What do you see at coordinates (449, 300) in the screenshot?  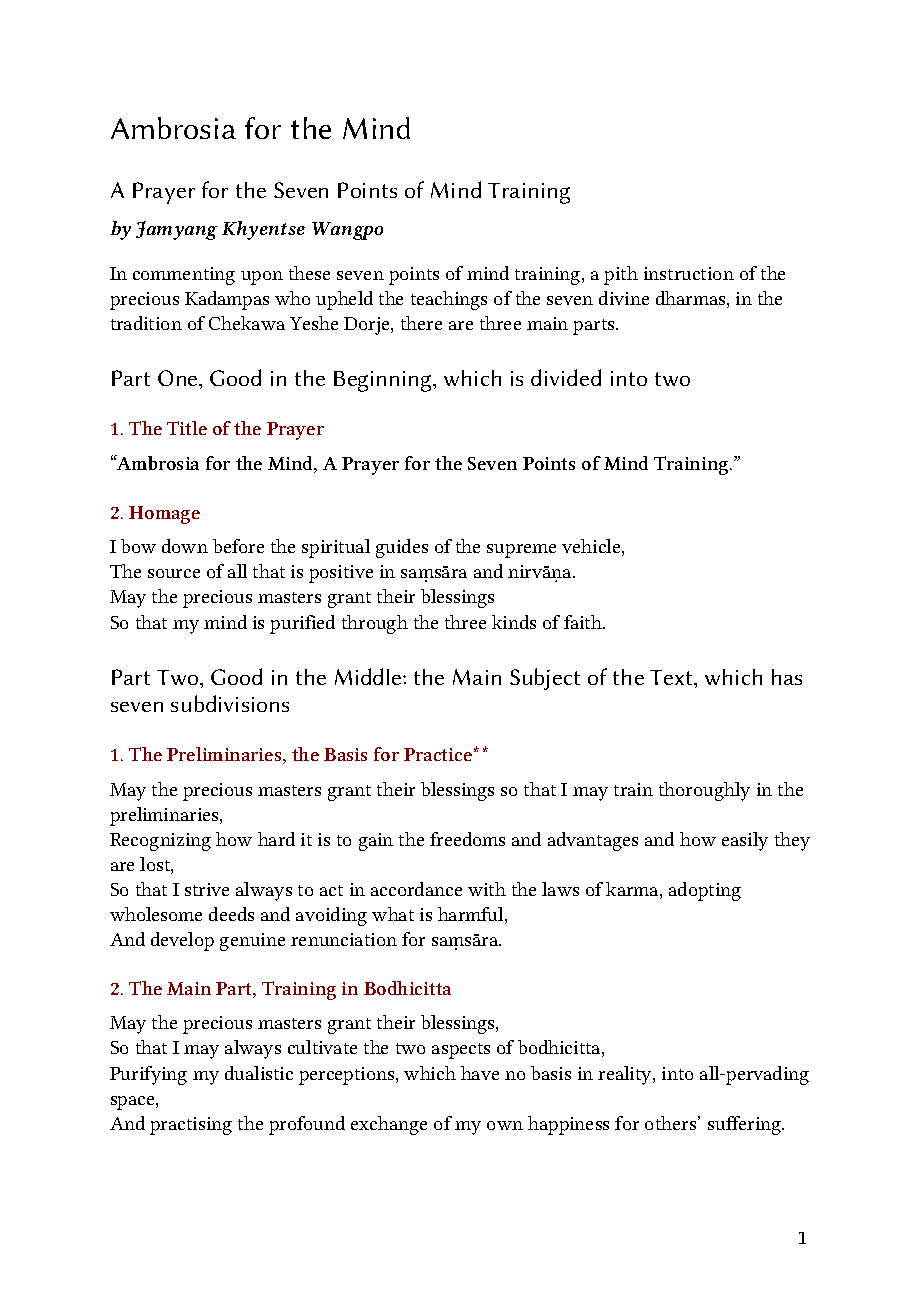 I see `teachings` at bounding box center [449, 300].
